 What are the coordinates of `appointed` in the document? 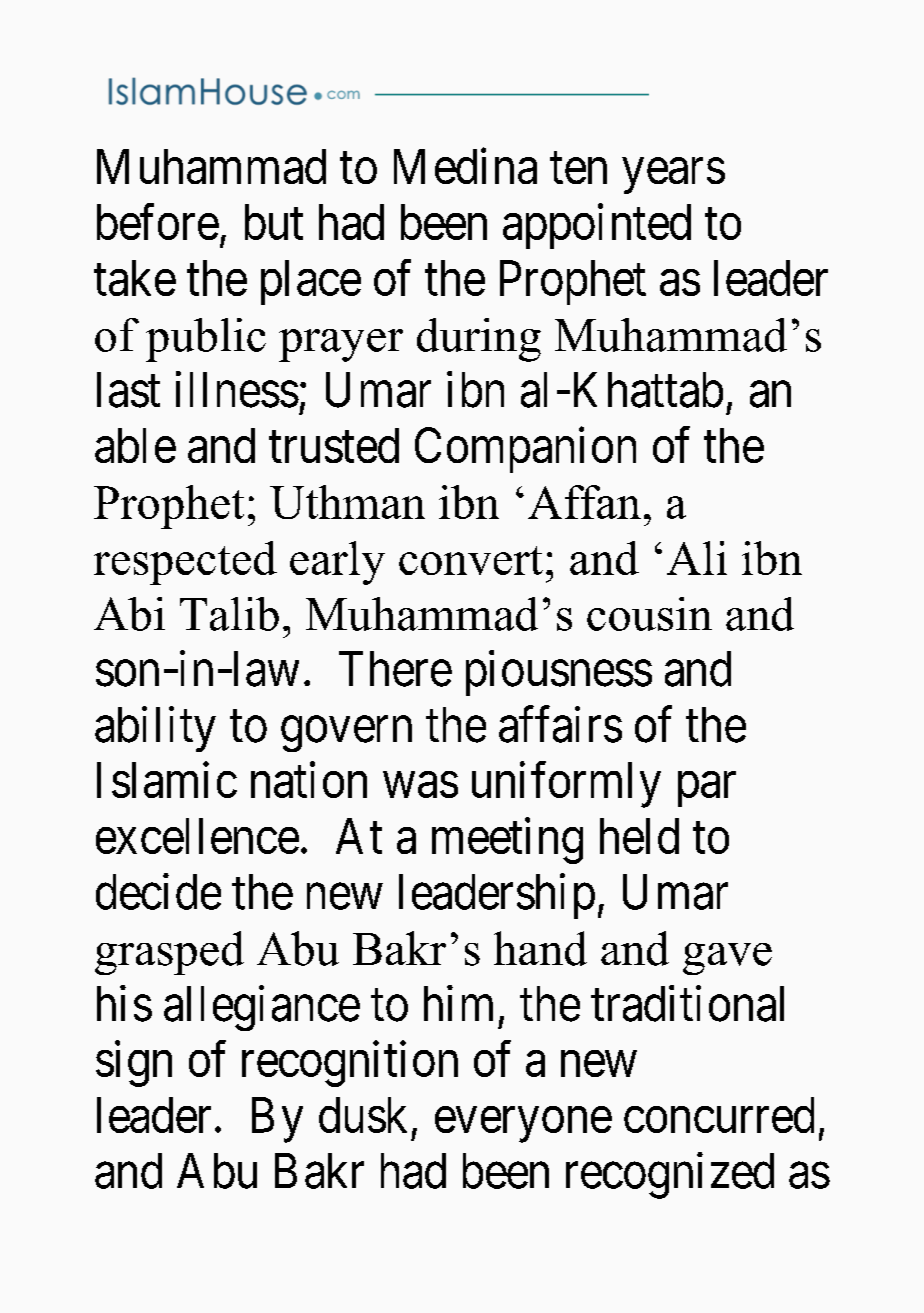 It's located at (597, 226).
